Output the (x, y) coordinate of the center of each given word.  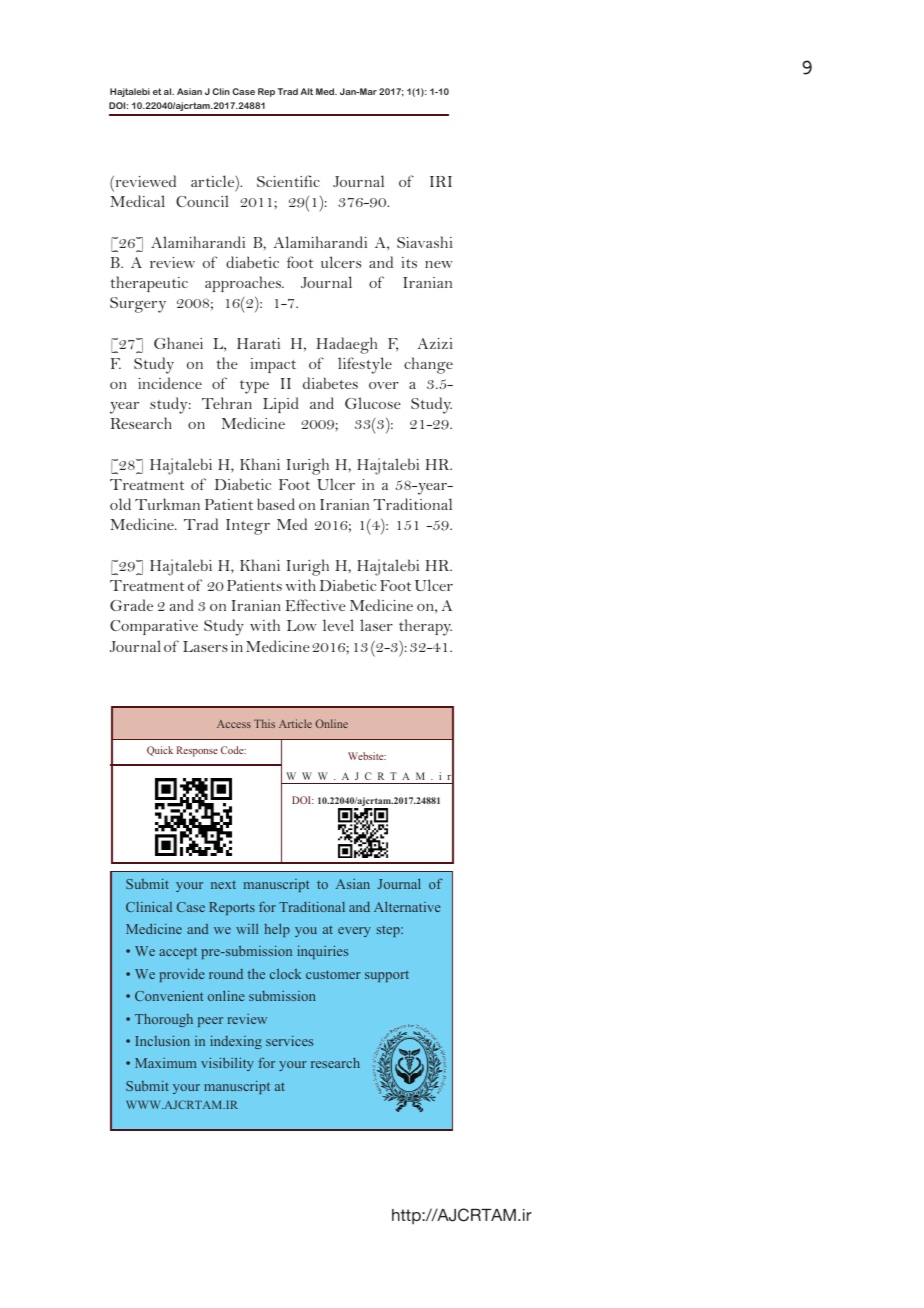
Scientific (288, 181)
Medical (137, 201)
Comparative (154, 627)
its (409, 262)
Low (301, 625)
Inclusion (162, 1040)
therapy (425, 627)
